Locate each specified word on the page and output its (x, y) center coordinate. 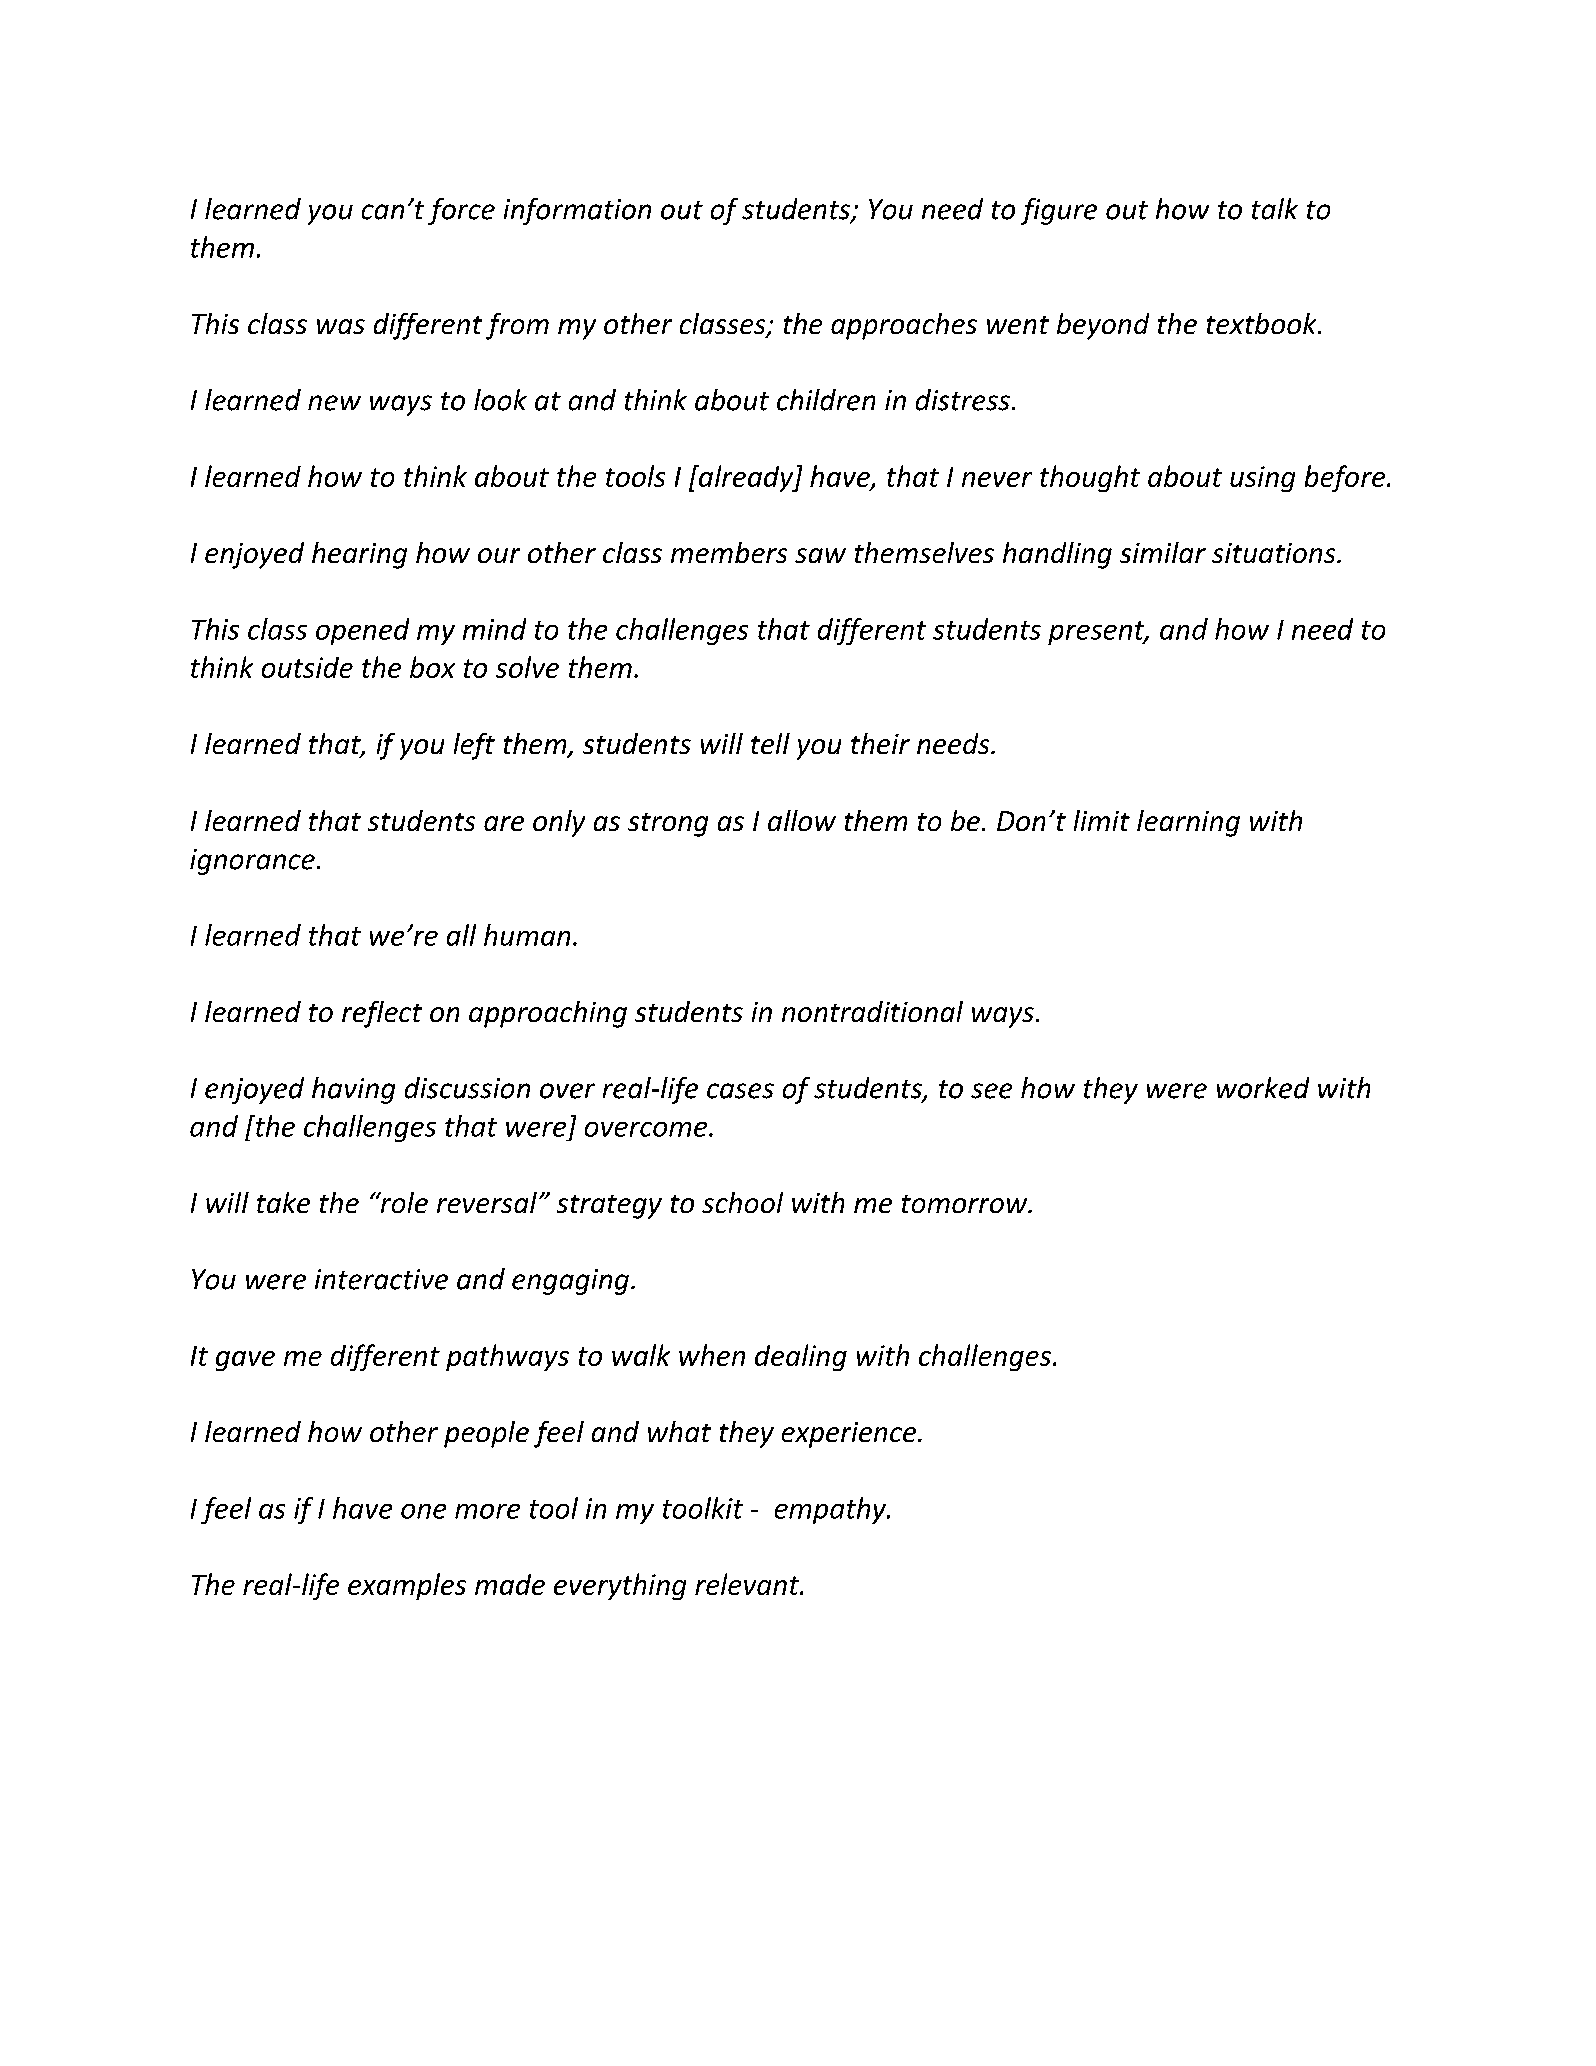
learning (1188, 823)
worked (1263, 1088)
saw (820, 555)
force (461, 211)
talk (1275, 209)
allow (802, 820)
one (423, 1511)
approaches (904, 326)
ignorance (252, 862)
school (742, 1202)
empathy (832, 1510)
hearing (359, 555)
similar (1163, 552)
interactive (381, 1279)
